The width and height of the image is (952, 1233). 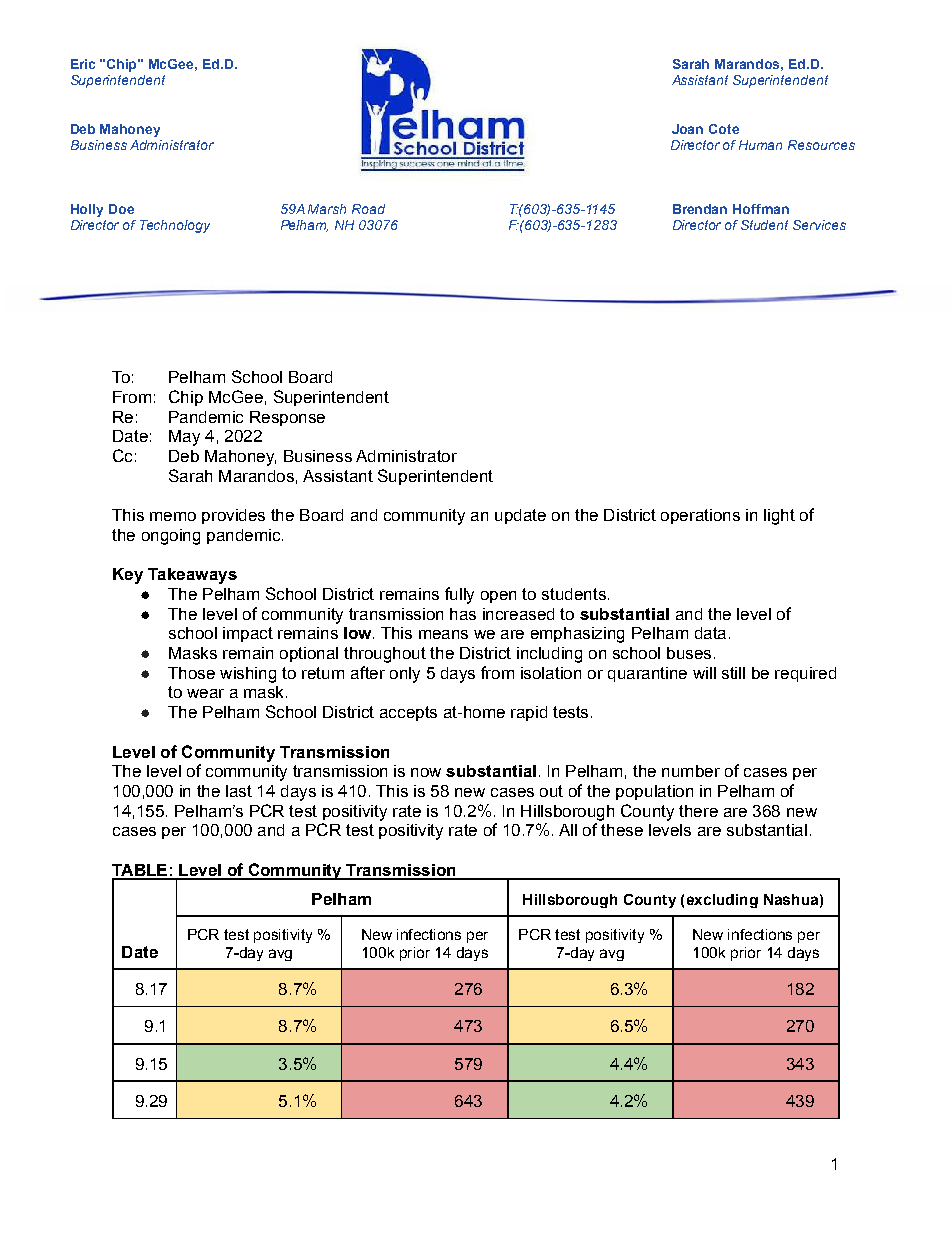 I want to click on last, so click(x=239, y=791).
